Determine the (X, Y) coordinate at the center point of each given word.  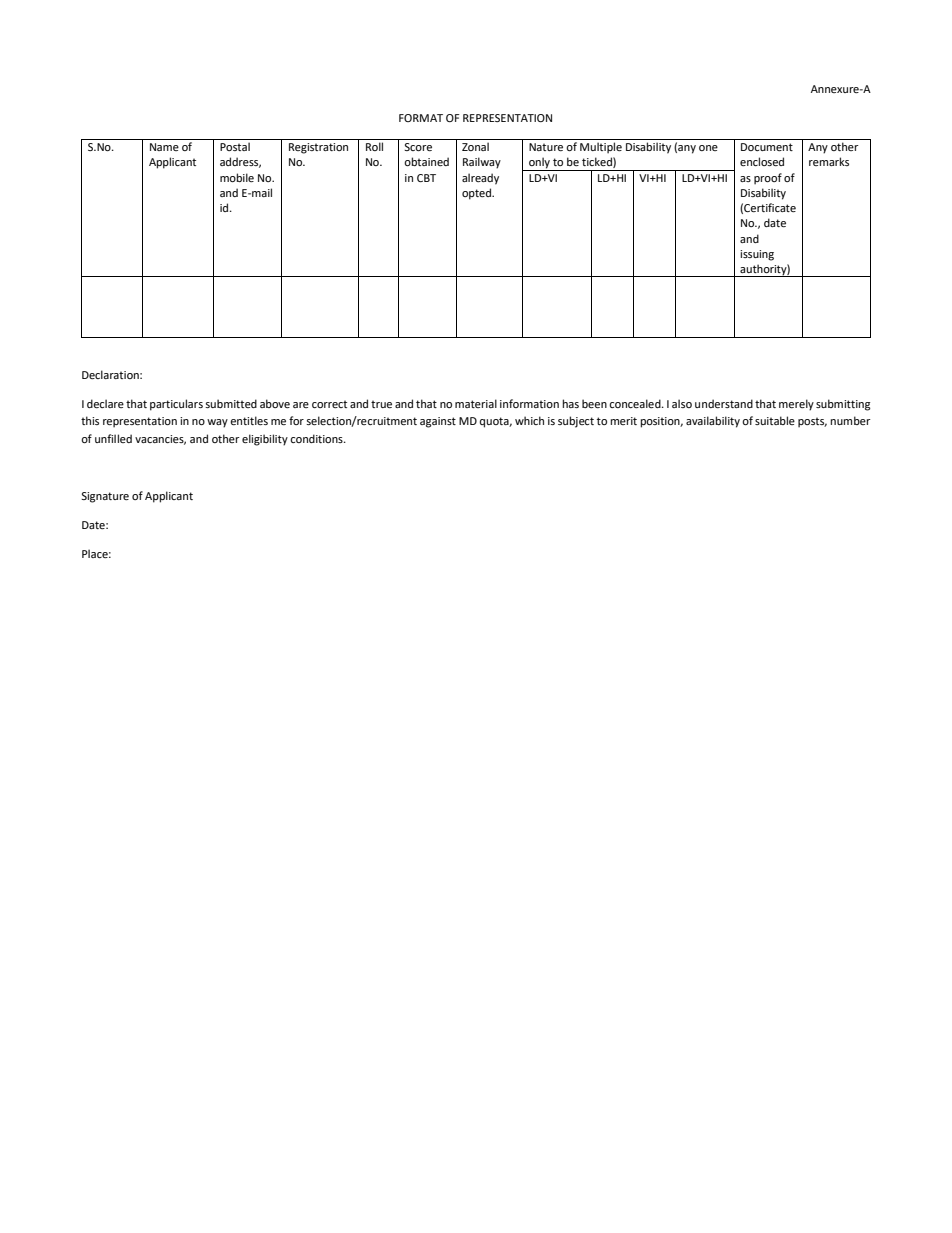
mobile (237, 177)
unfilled (113, 438)
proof (768, 179)
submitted (231, 403)
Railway (482, 163)
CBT (426, 178)
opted (478, 194)
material (476, 403)
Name (164, 147)
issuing (757, 255)
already (480, 179)
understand (724, 403)
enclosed (762, 161)
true (381, 404)
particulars (176, 405)
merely (796, 405)
